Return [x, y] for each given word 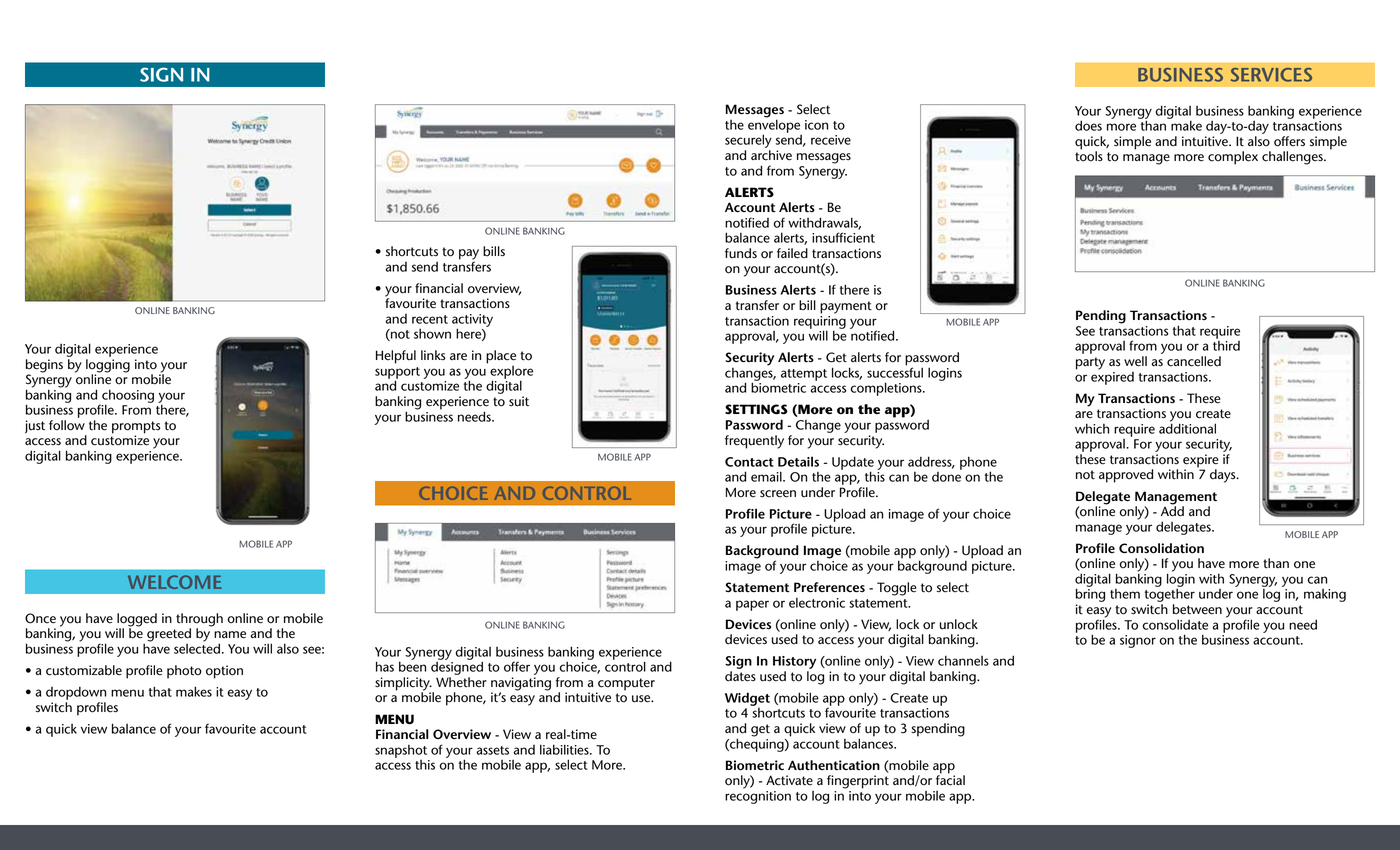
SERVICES [1271, 75]
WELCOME [175, 582]
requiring [820, 322]
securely [748, 141]
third [1226, 346]
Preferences [829, 587]
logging [108, 367]
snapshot [401, 751]
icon [816, 125]
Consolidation [1161, 548]
